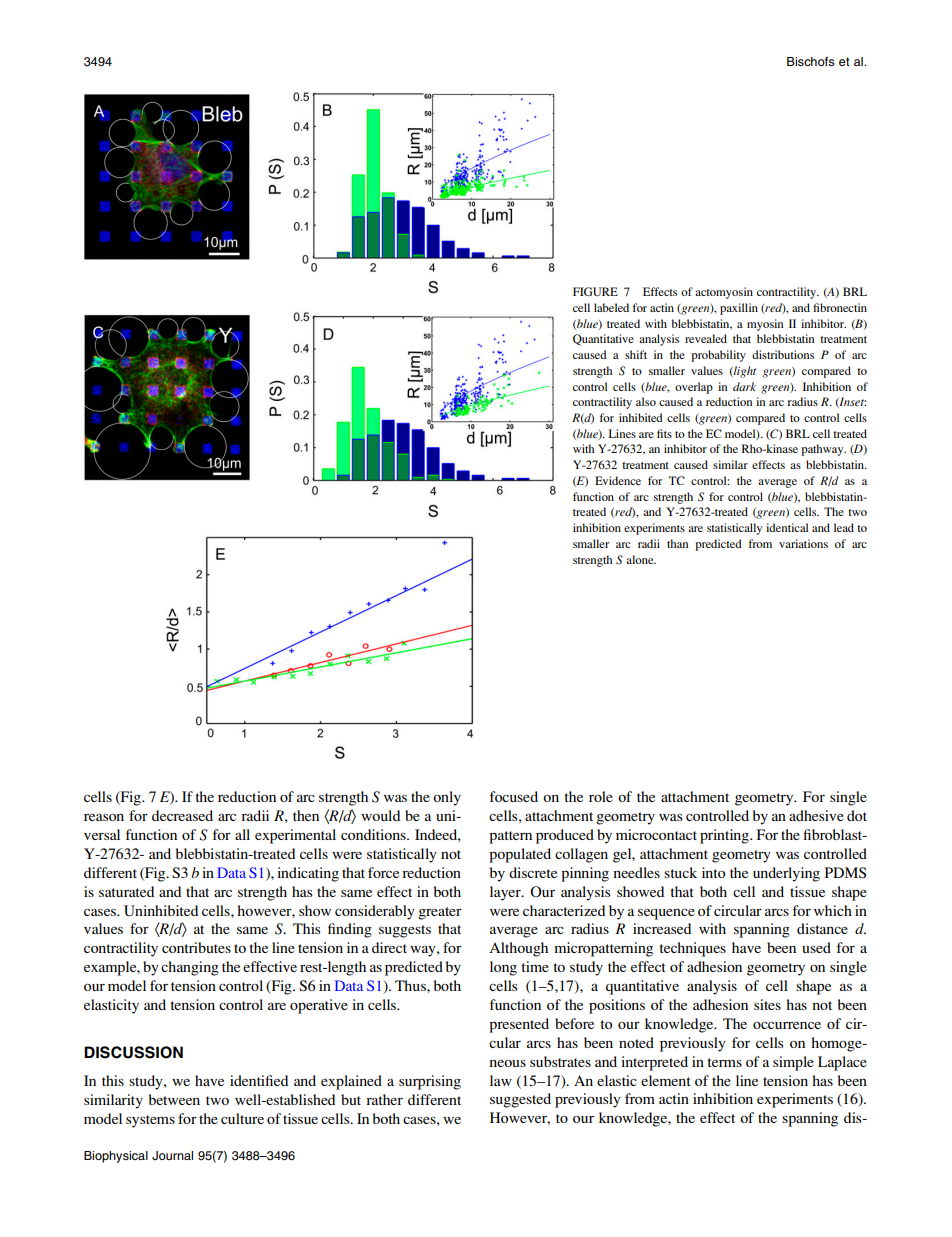  I want to click on systems, so click(150, 1121).
